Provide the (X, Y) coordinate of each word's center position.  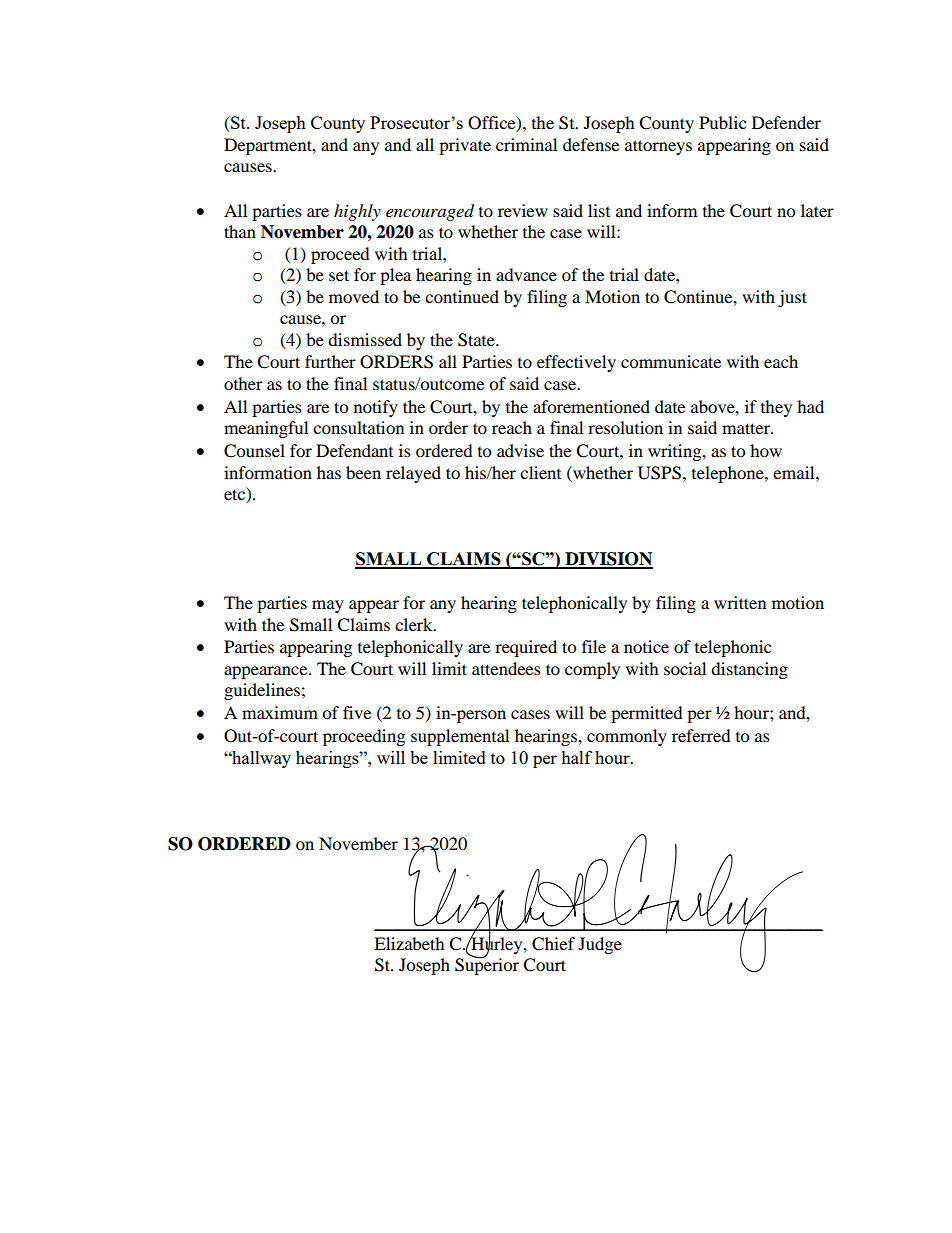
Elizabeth (409, 943)
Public (722, 122)
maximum (280, 712)
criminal (526, 144)
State (477, 340)
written (740, 602)
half (576, 757)
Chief (553, 944)
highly (357, 212)
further (330, 361)
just (792, 298)
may (328, 606)
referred (701, 735)
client (540, 472)
